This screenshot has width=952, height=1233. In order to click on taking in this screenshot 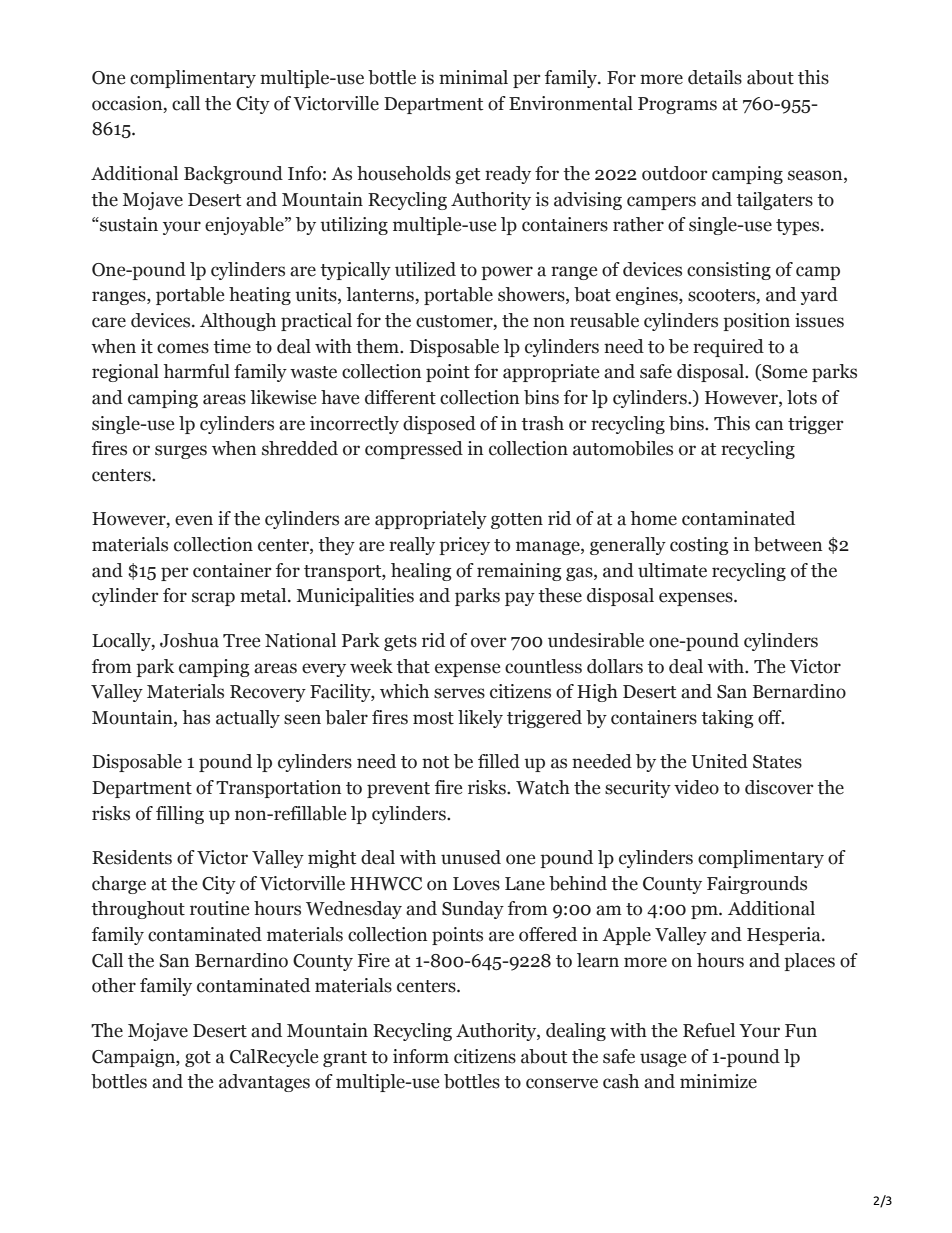, I will do `click(727, 719)`.
